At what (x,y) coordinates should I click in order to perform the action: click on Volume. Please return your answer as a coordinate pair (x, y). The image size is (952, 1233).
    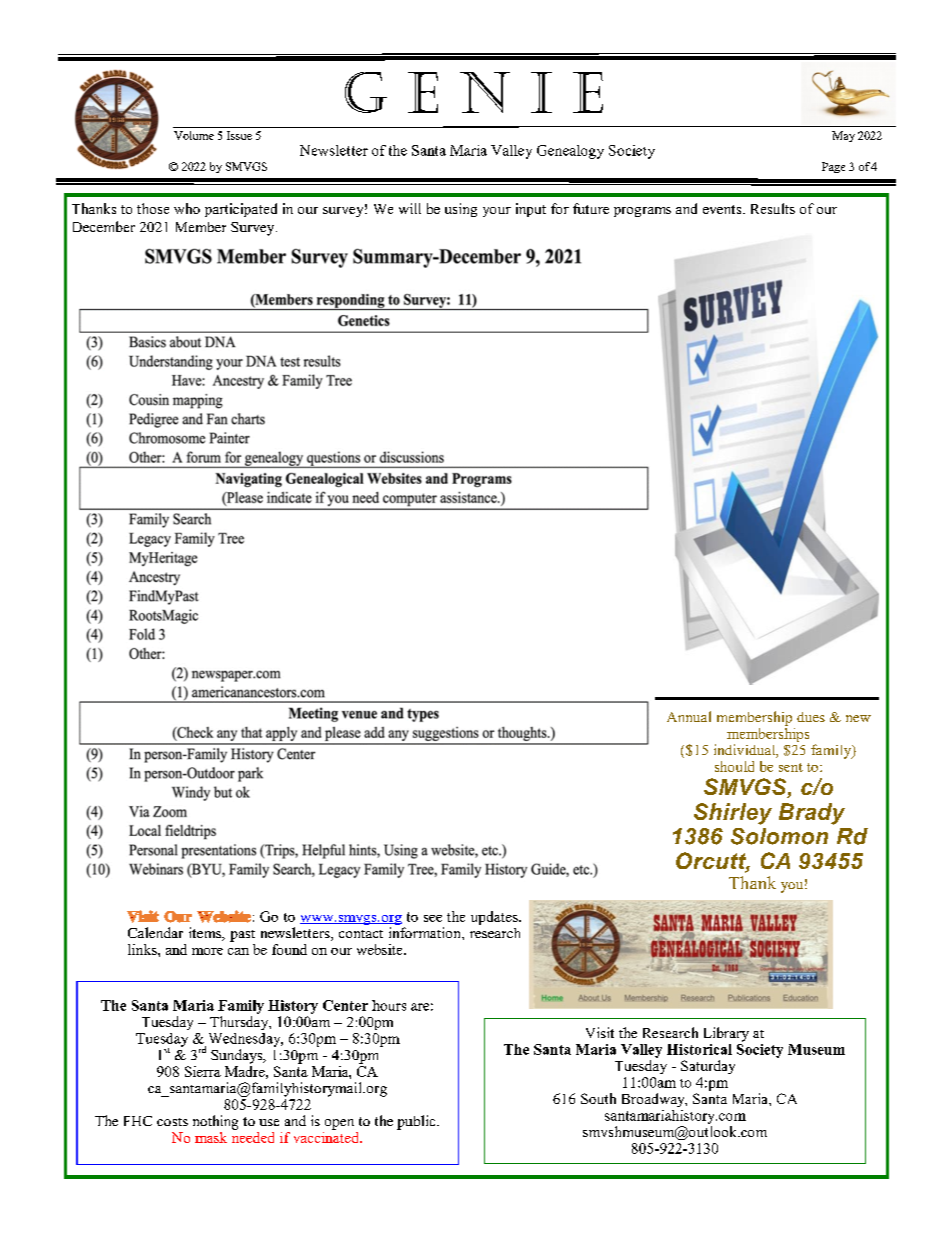
    Looking at the image, I should click on (194, 135).
